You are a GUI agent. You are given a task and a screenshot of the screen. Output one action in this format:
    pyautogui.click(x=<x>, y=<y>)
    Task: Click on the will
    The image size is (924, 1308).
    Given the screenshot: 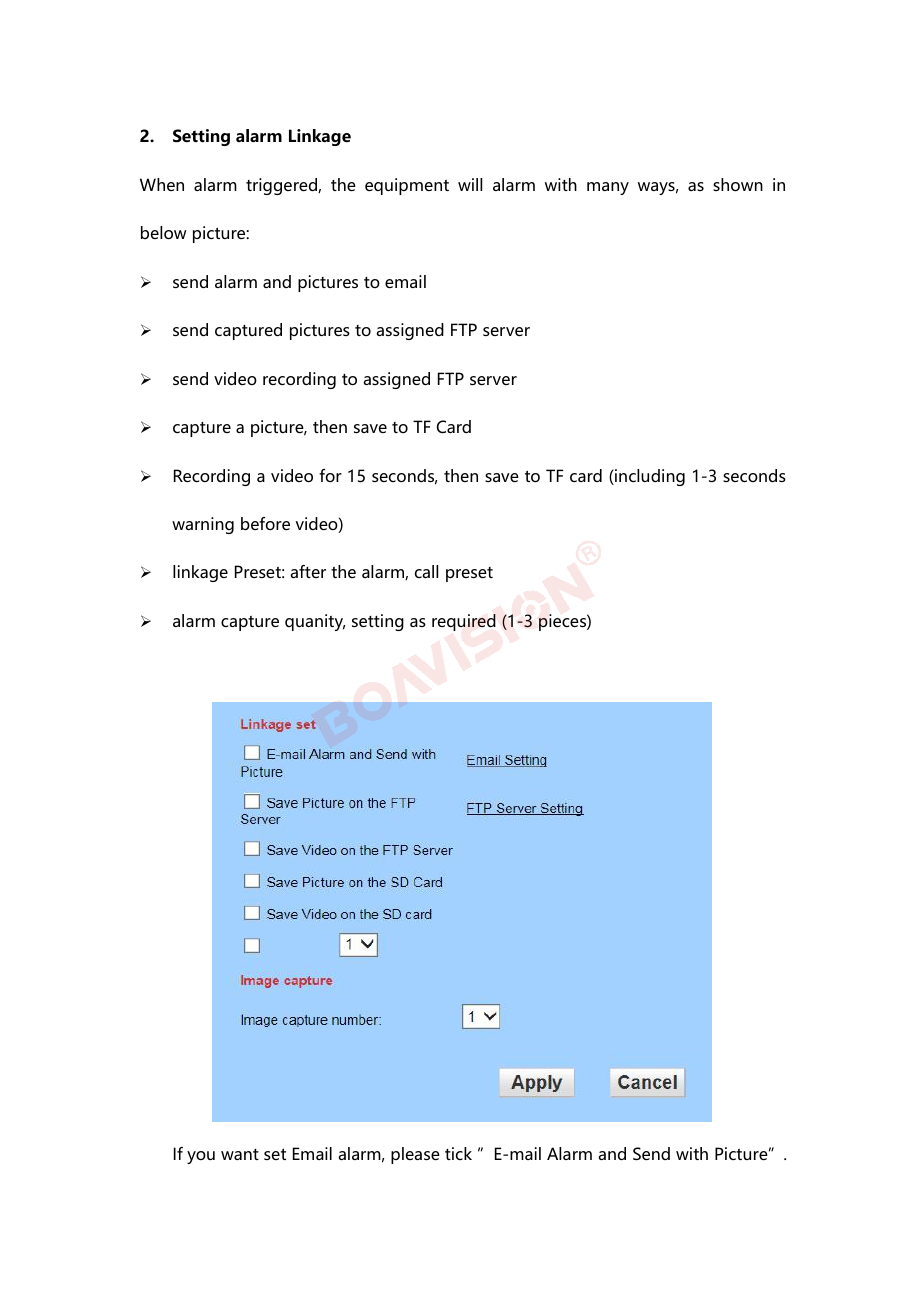 What is the action you would take?
    pyautogui.click(x=470, y=184)
